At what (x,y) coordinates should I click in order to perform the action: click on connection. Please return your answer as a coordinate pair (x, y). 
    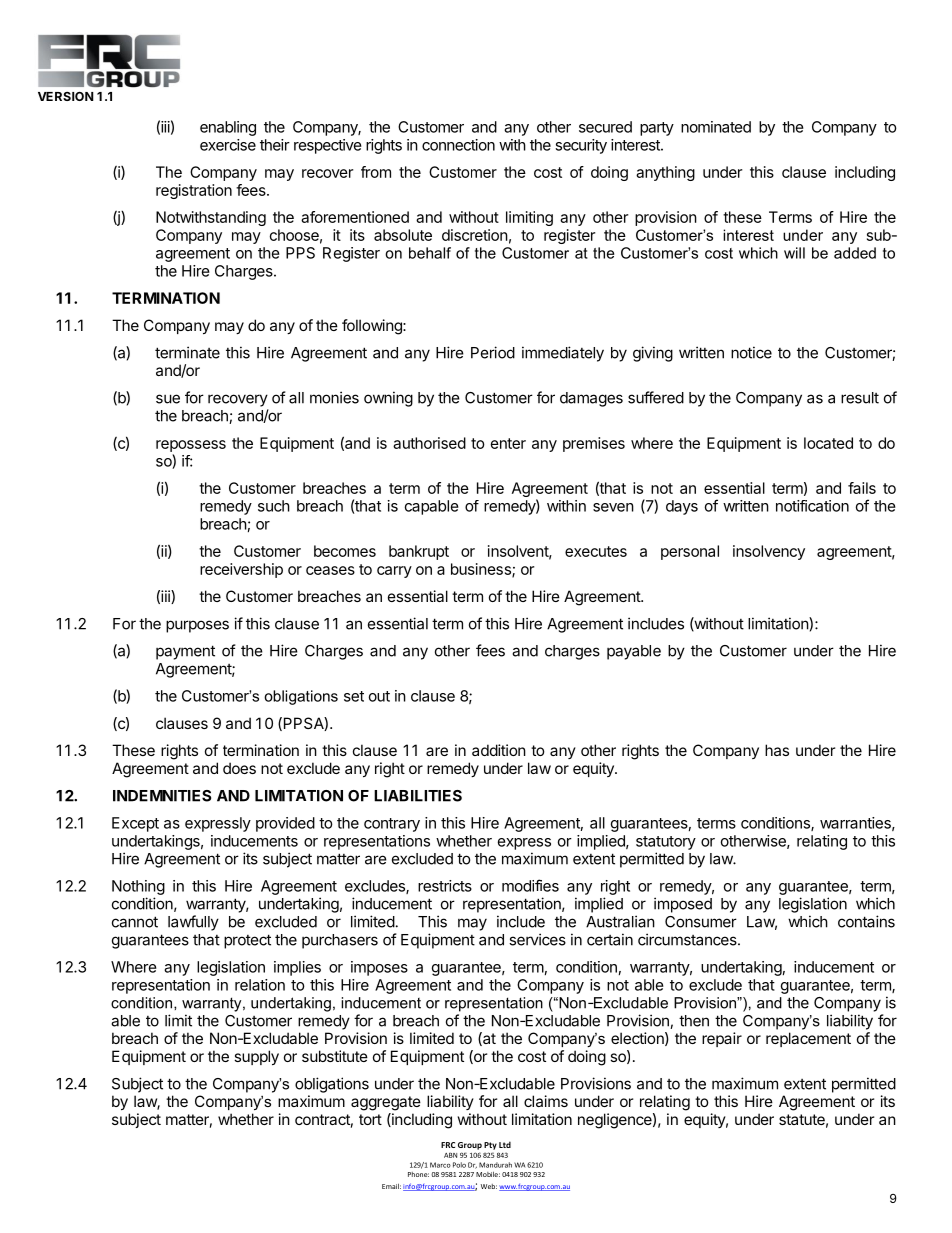
    Looking at the image, I should click on (458, 145).
